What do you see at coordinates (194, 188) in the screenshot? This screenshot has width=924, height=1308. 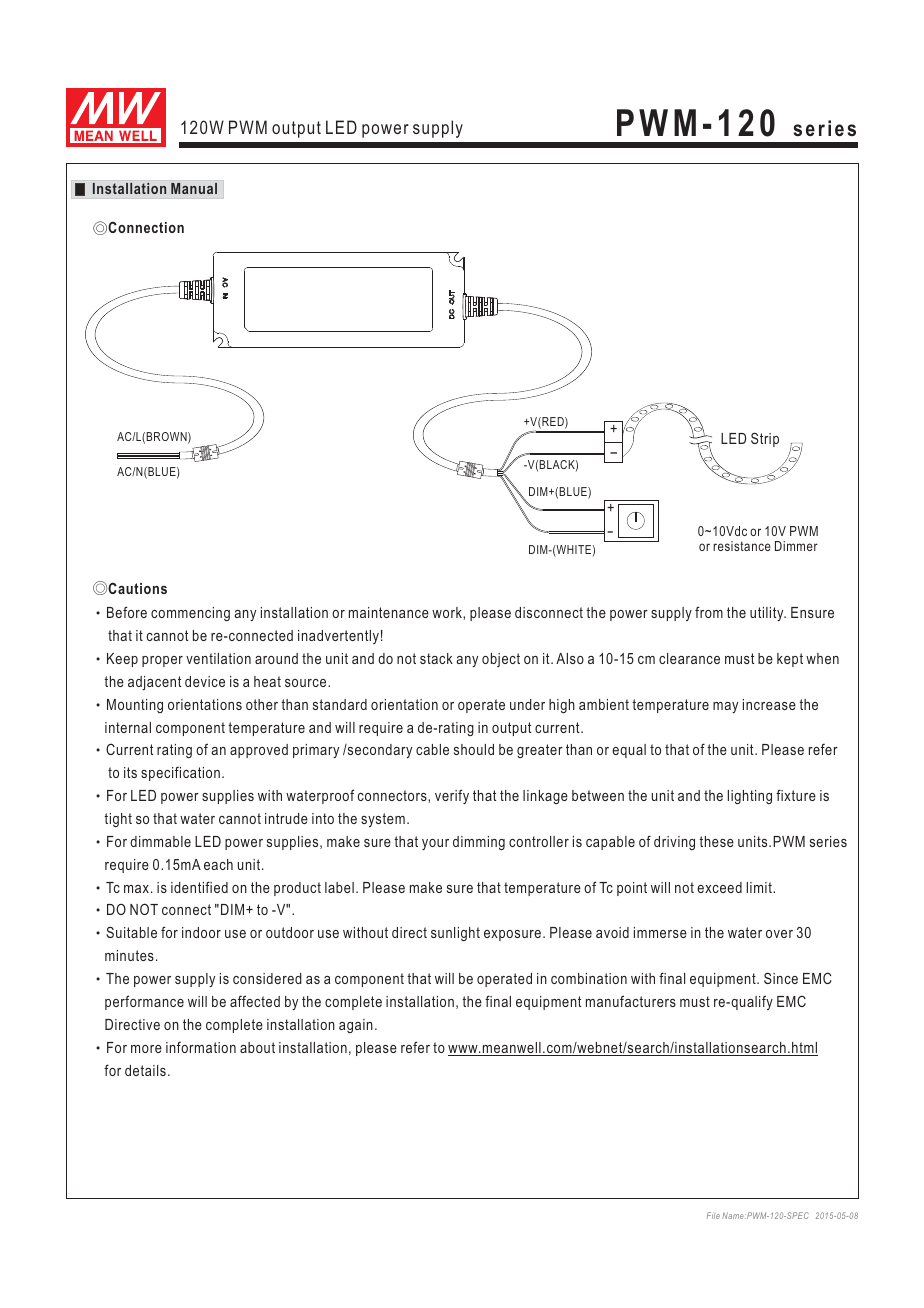 I see `Manual` at bounding box center [194, 188].
